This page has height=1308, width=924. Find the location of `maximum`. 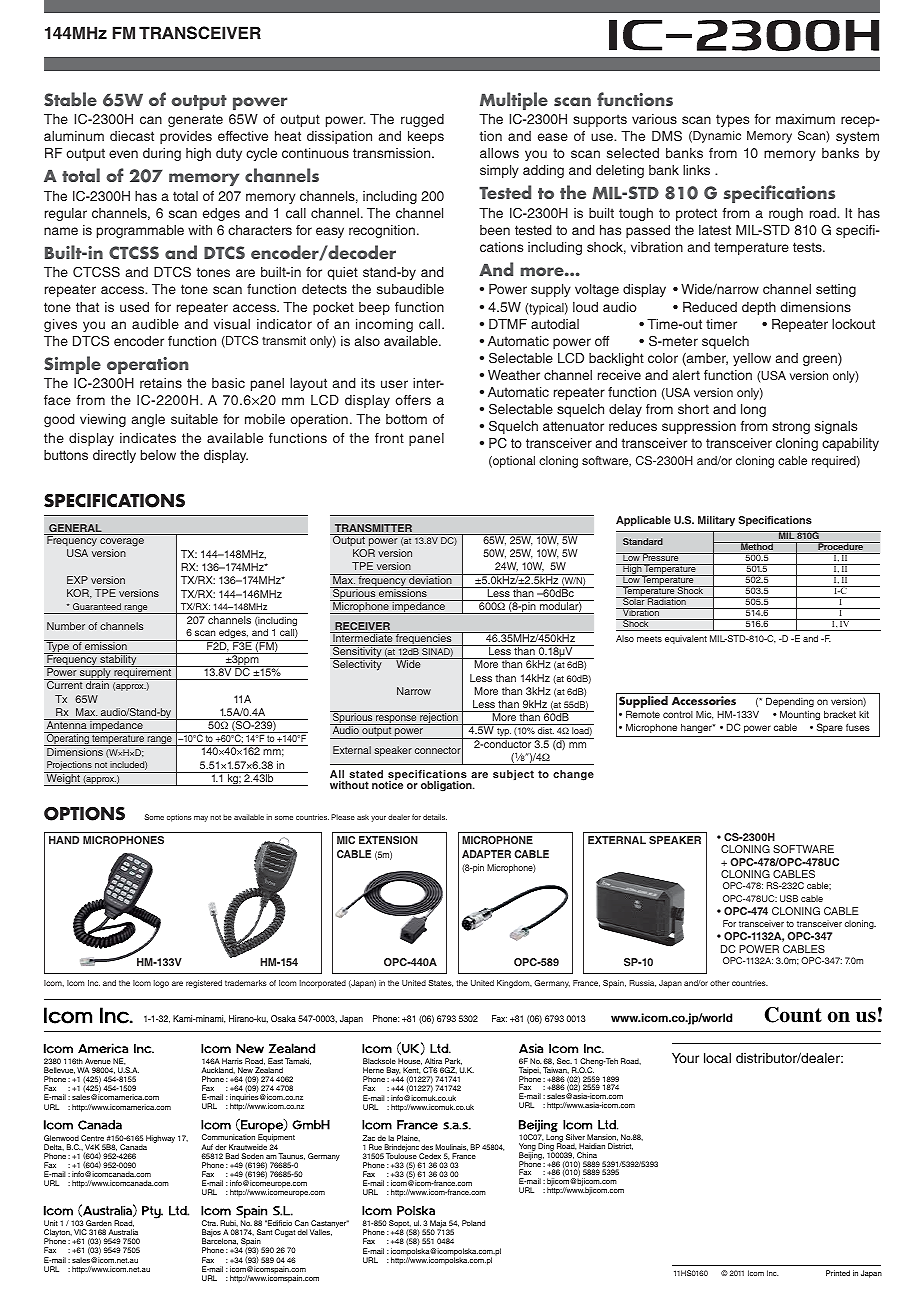

maximum is located at coordinates (805, 119).
